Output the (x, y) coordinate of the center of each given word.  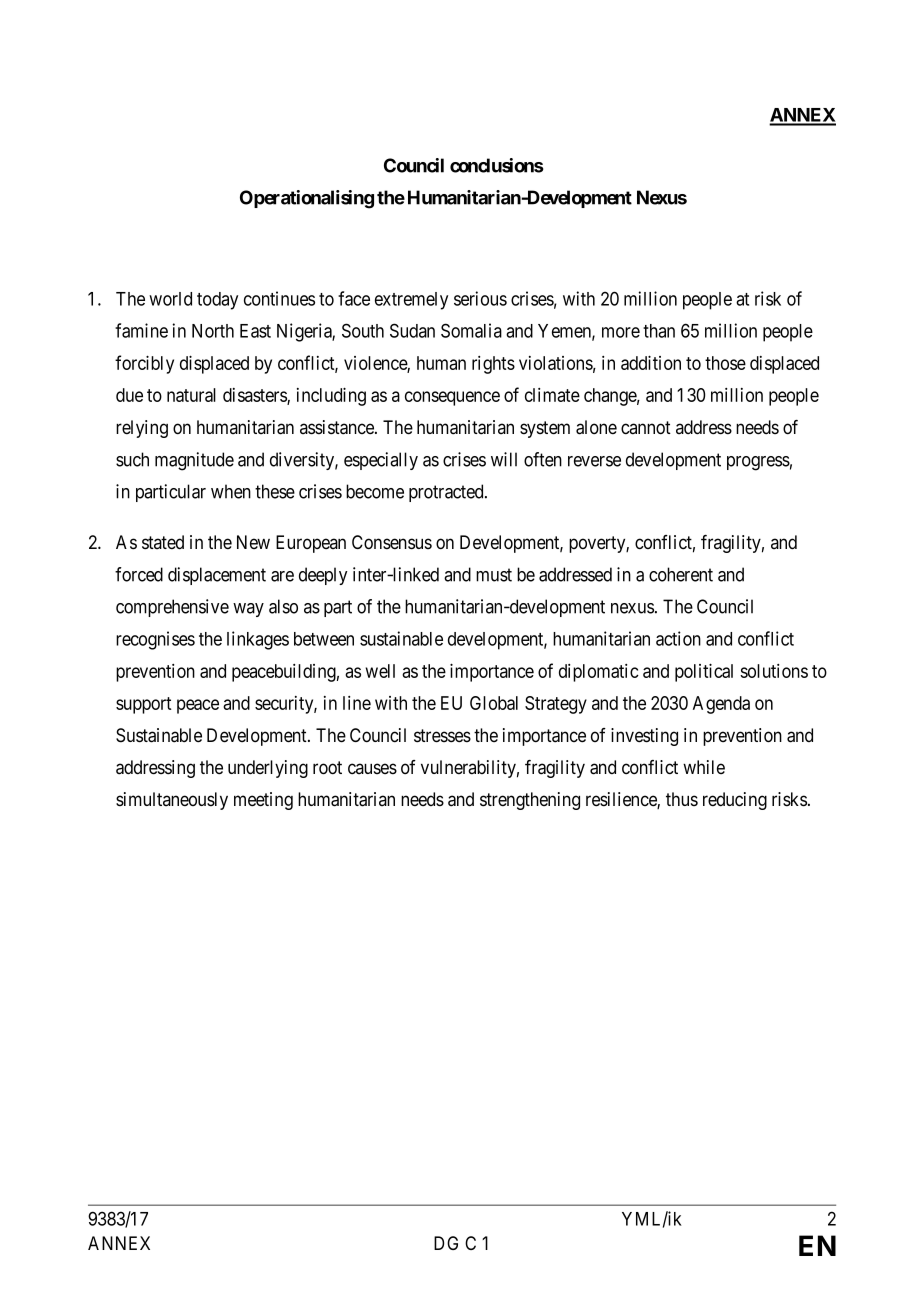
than (659, 331)
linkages (258, 640)
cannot (646, 428)
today (217, 301)
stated (163, 542)
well (380, 671)
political (704, 672)
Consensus (392, 542)
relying (142, 429)
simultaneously (172, 801)
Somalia (471, 330)
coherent (681, 574)
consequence (452, 398)
